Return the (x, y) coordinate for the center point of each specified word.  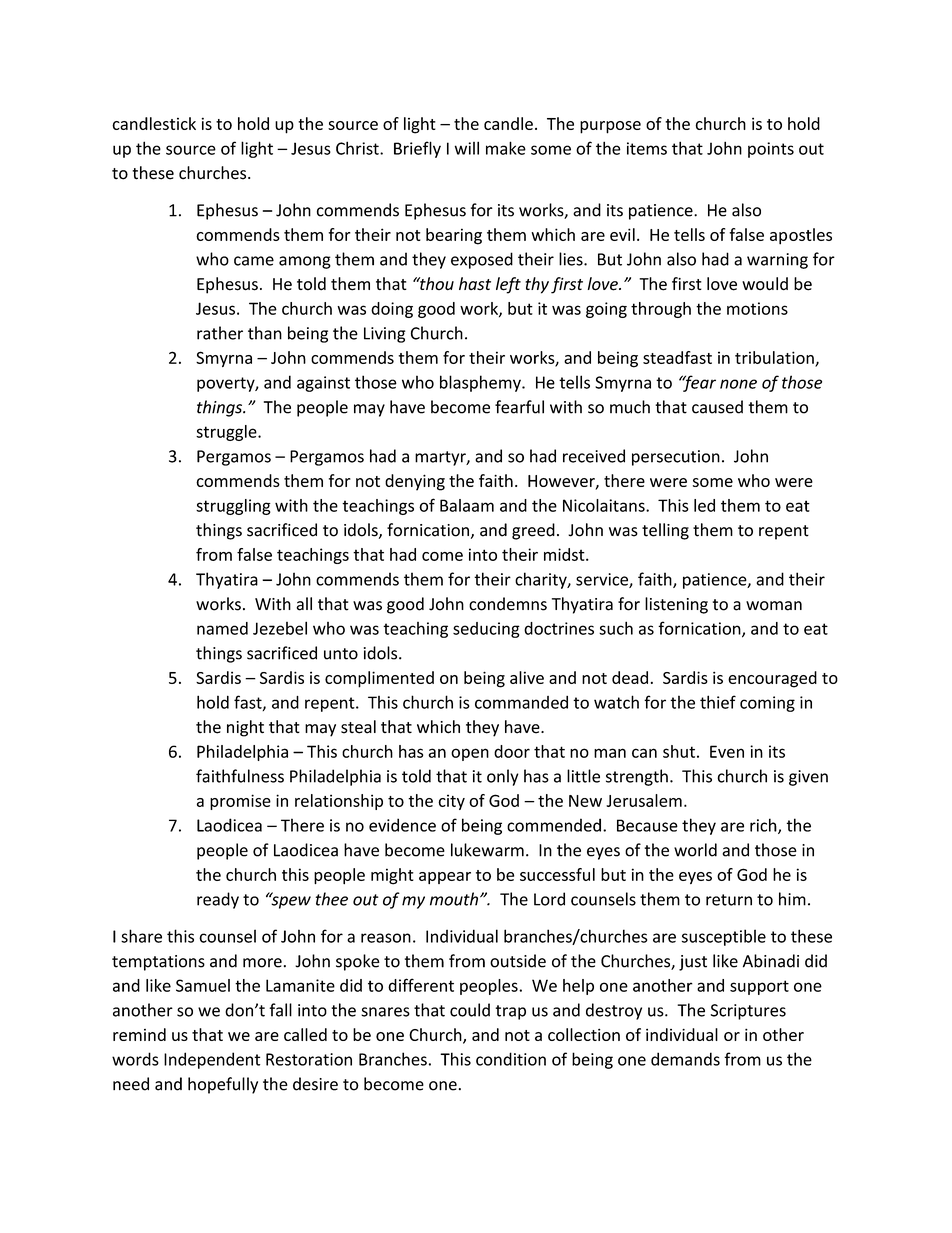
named (222, 628)
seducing (486, 630)
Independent (212, 1060)
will (467, 148)
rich (764, 826)
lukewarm (487, 850)
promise (240, 802)
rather (220, 333)
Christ (358, 148)
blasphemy (481, 383)
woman (774, 606)
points (771, 150)
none (738, 384)
